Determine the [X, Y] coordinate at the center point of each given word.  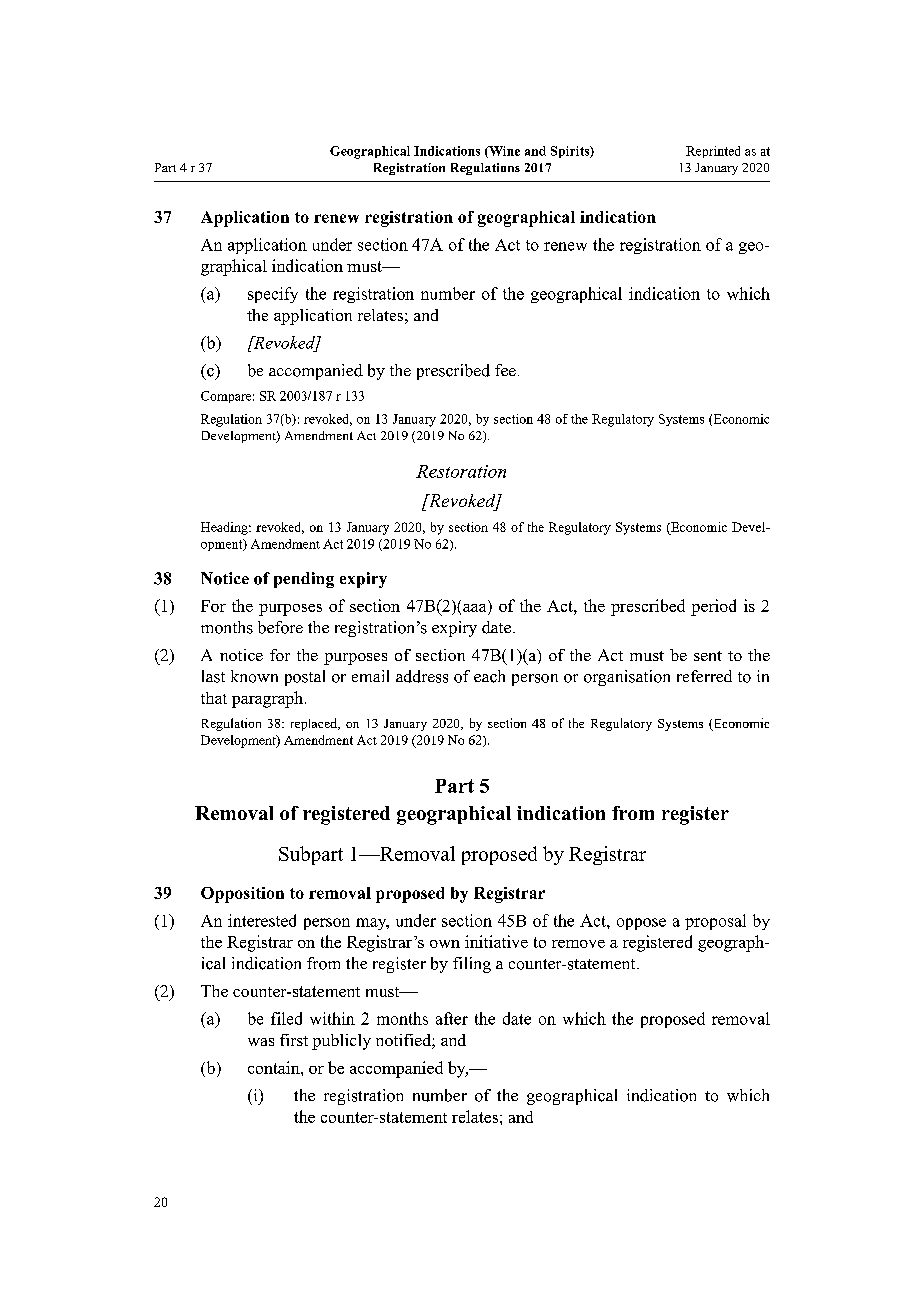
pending [304, 580]
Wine [503, 152]
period [713, 607]
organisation [627, 678]
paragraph [269, 699]
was [261, 1042]
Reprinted [713, 152]
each [489, 676]
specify [273, 295]
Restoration [461, 471]
